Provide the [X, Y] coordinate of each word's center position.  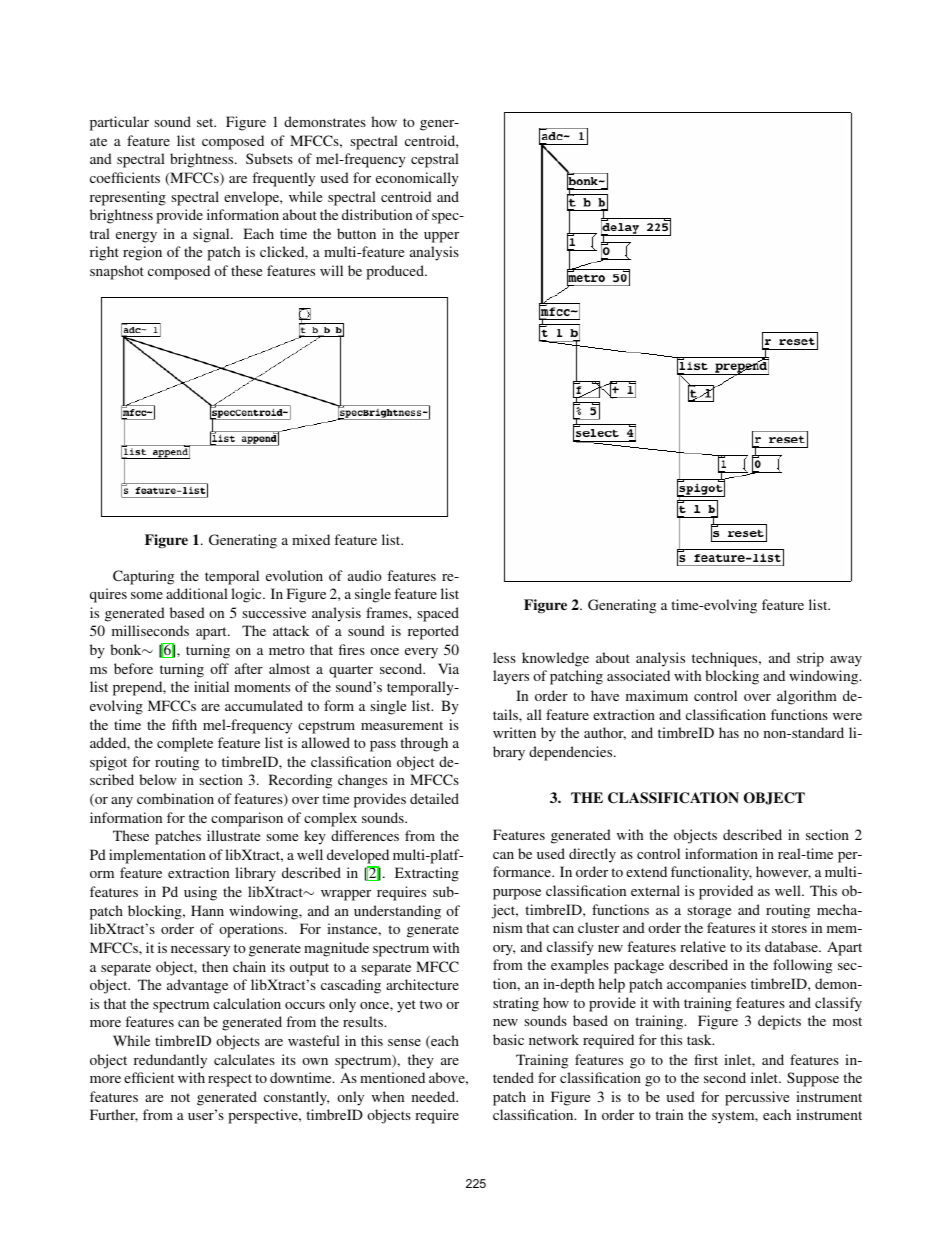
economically [417, 179]
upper [441, 237]
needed [435, 1096]
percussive [757, 1098]
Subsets [269, 158]
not [180, 1097]
